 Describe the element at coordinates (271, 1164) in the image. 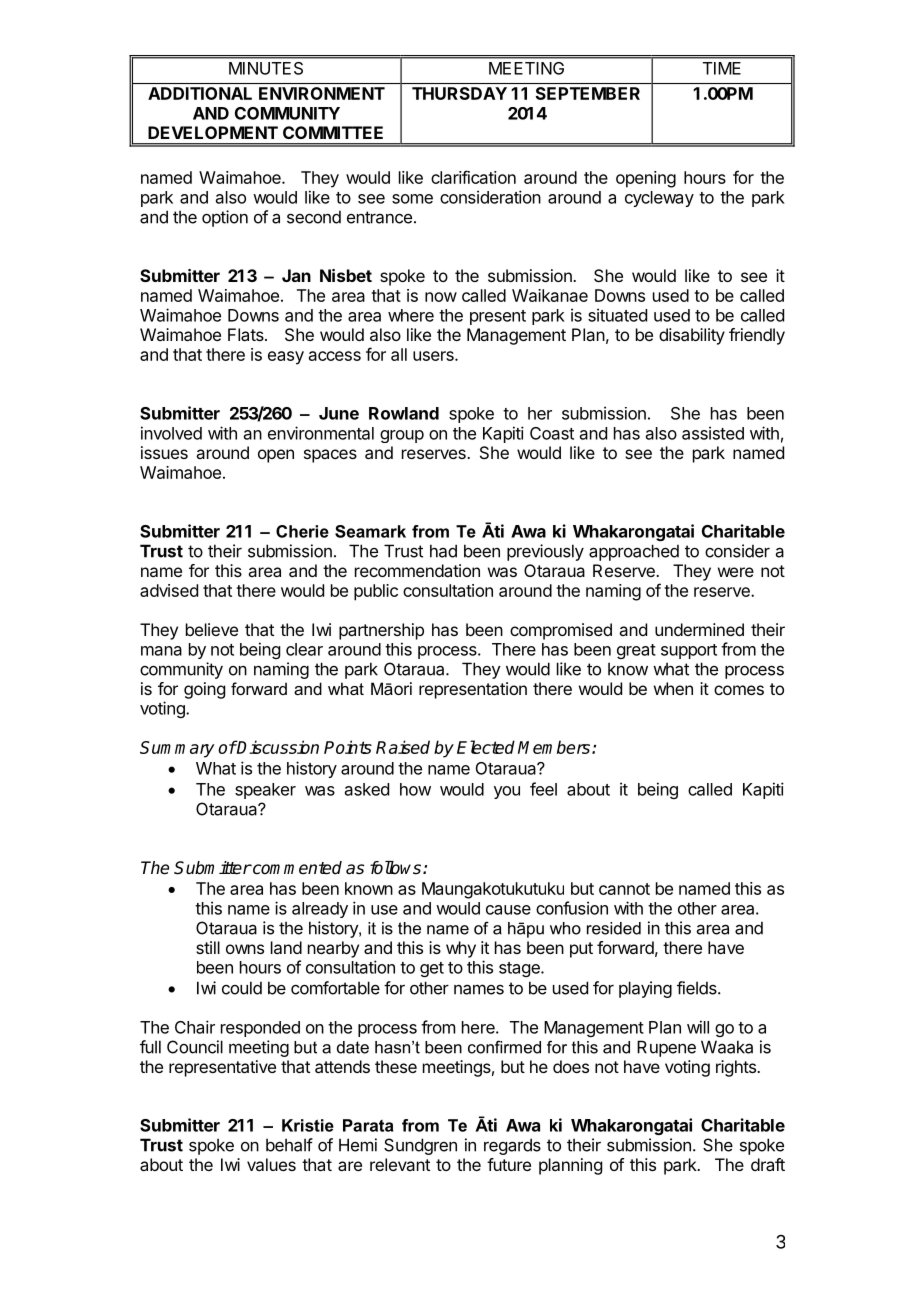

I see `values` at that location.
